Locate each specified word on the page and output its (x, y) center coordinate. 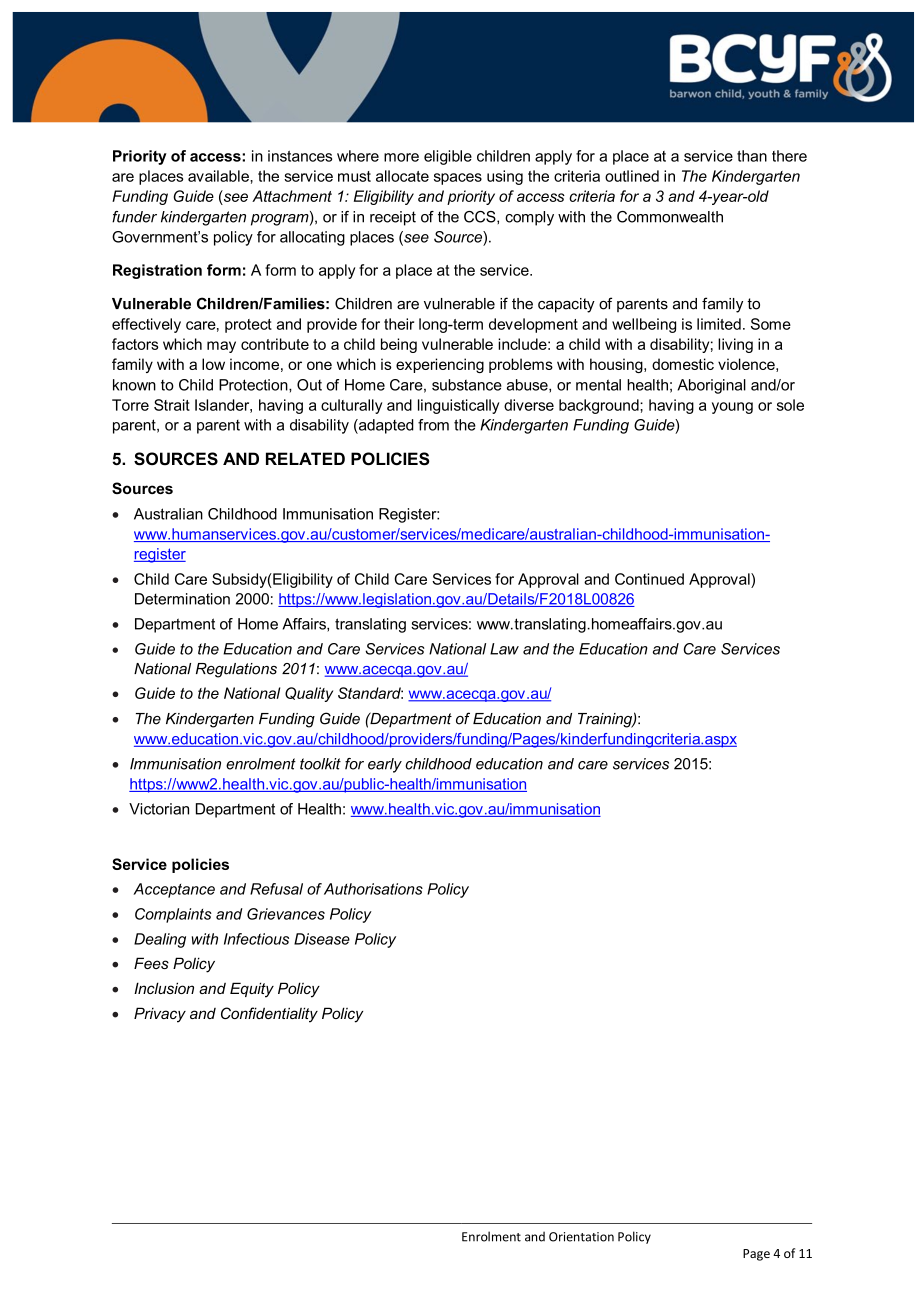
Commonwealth (670, 217)
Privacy (160, 1015)
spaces (458, 179)
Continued (649, 579)
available (219, 176)
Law (504, 649)
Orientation (581, 1237)
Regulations (236, 670)
